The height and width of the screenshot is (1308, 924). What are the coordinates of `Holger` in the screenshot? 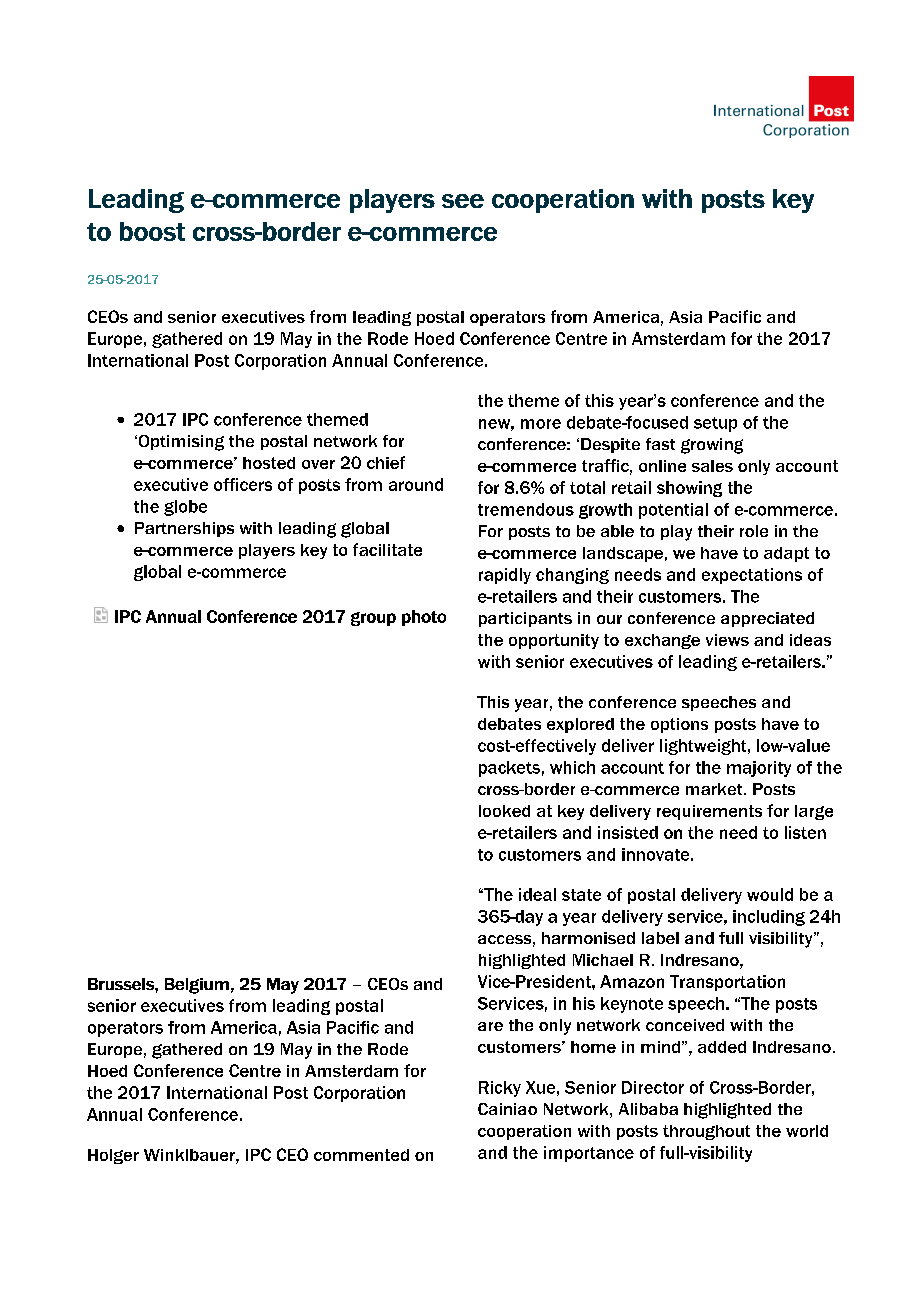 It's located at (113, 1156).
